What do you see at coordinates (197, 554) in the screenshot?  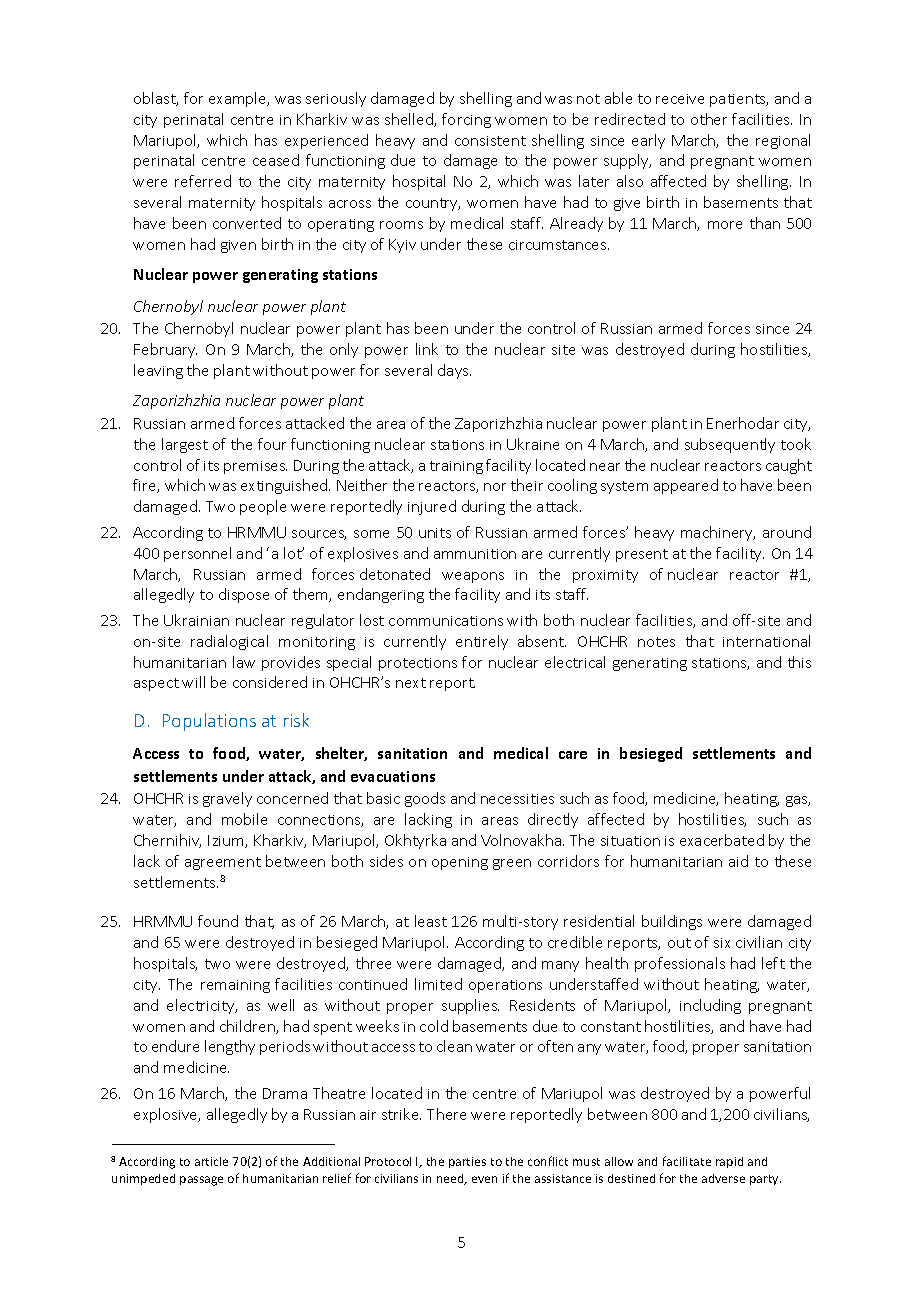 I see `personnel` at bounding box center [197, 554].
